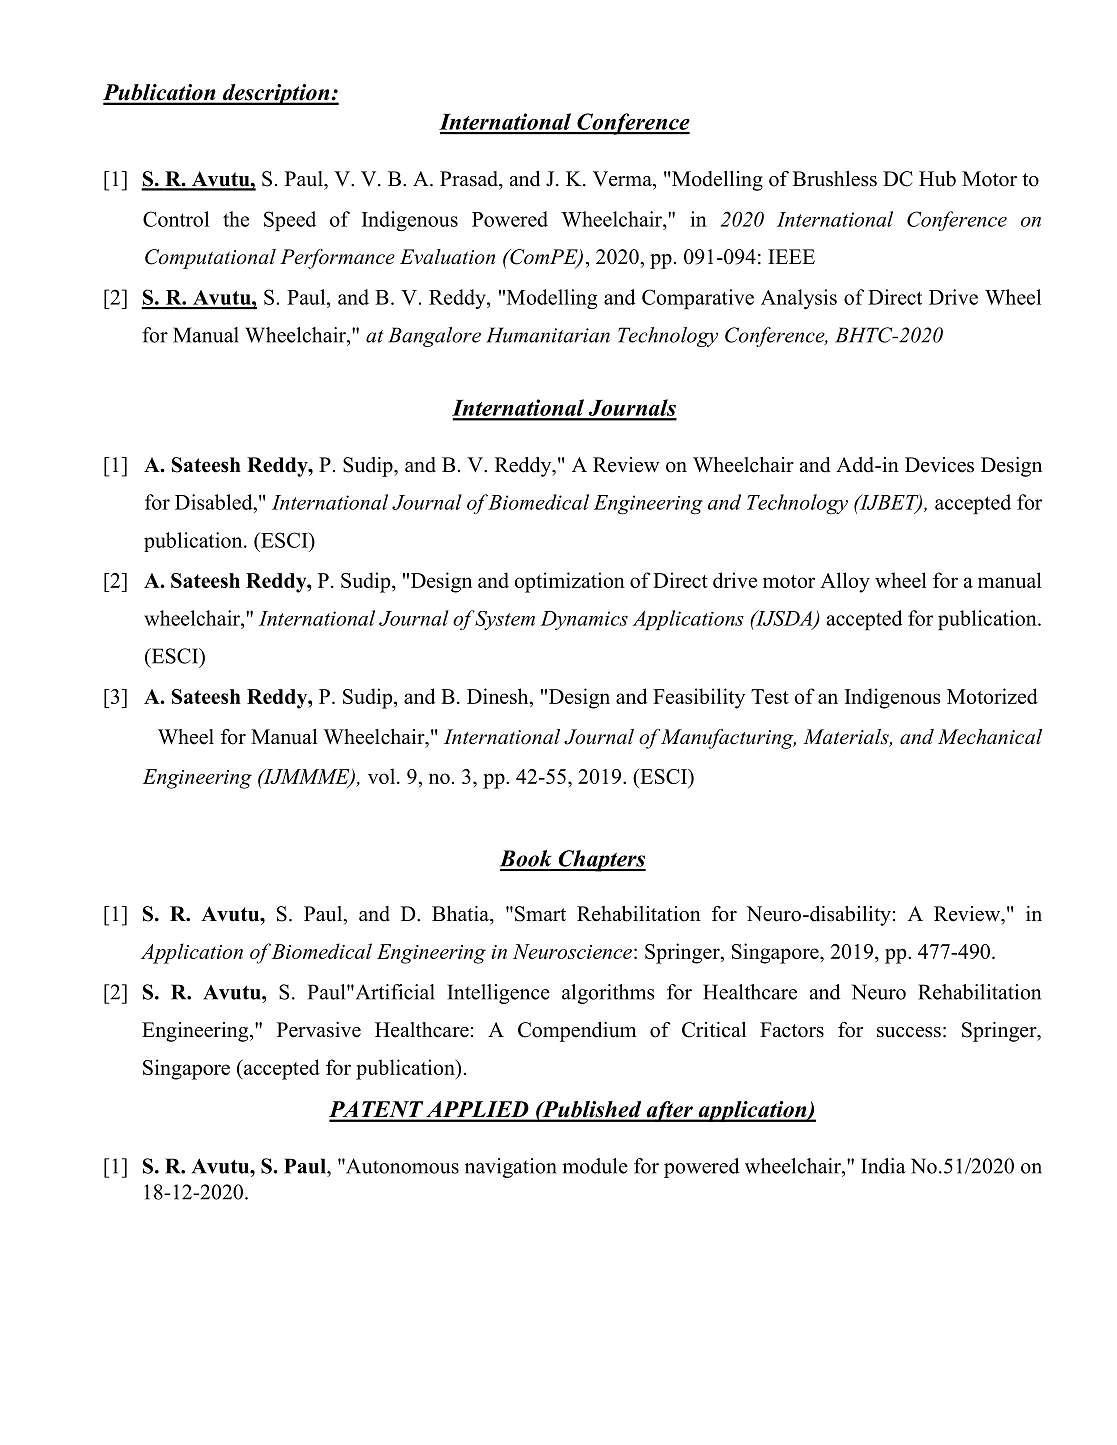 Image resolution: width=1117 pixels, height=1445 pixels. I want to click on Autonomous, so click(401, 1166).
